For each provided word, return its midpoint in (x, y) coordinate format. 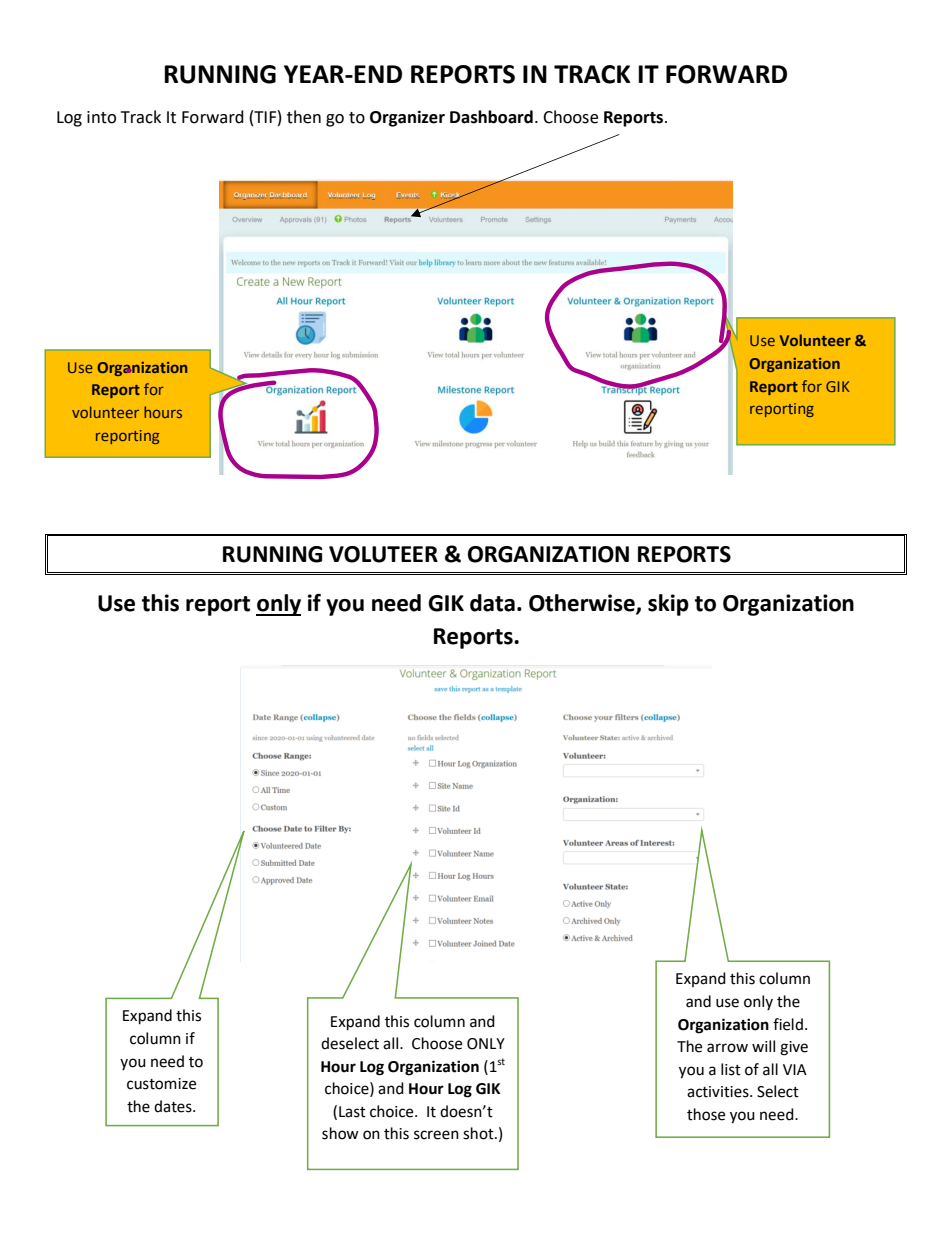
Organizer (407, 118)
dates (174, 1106)
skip (668, 605)
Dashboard (491, 117)
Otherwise (583, 604)
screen (436, 1135)
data (492, 603)
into (101, 117)
